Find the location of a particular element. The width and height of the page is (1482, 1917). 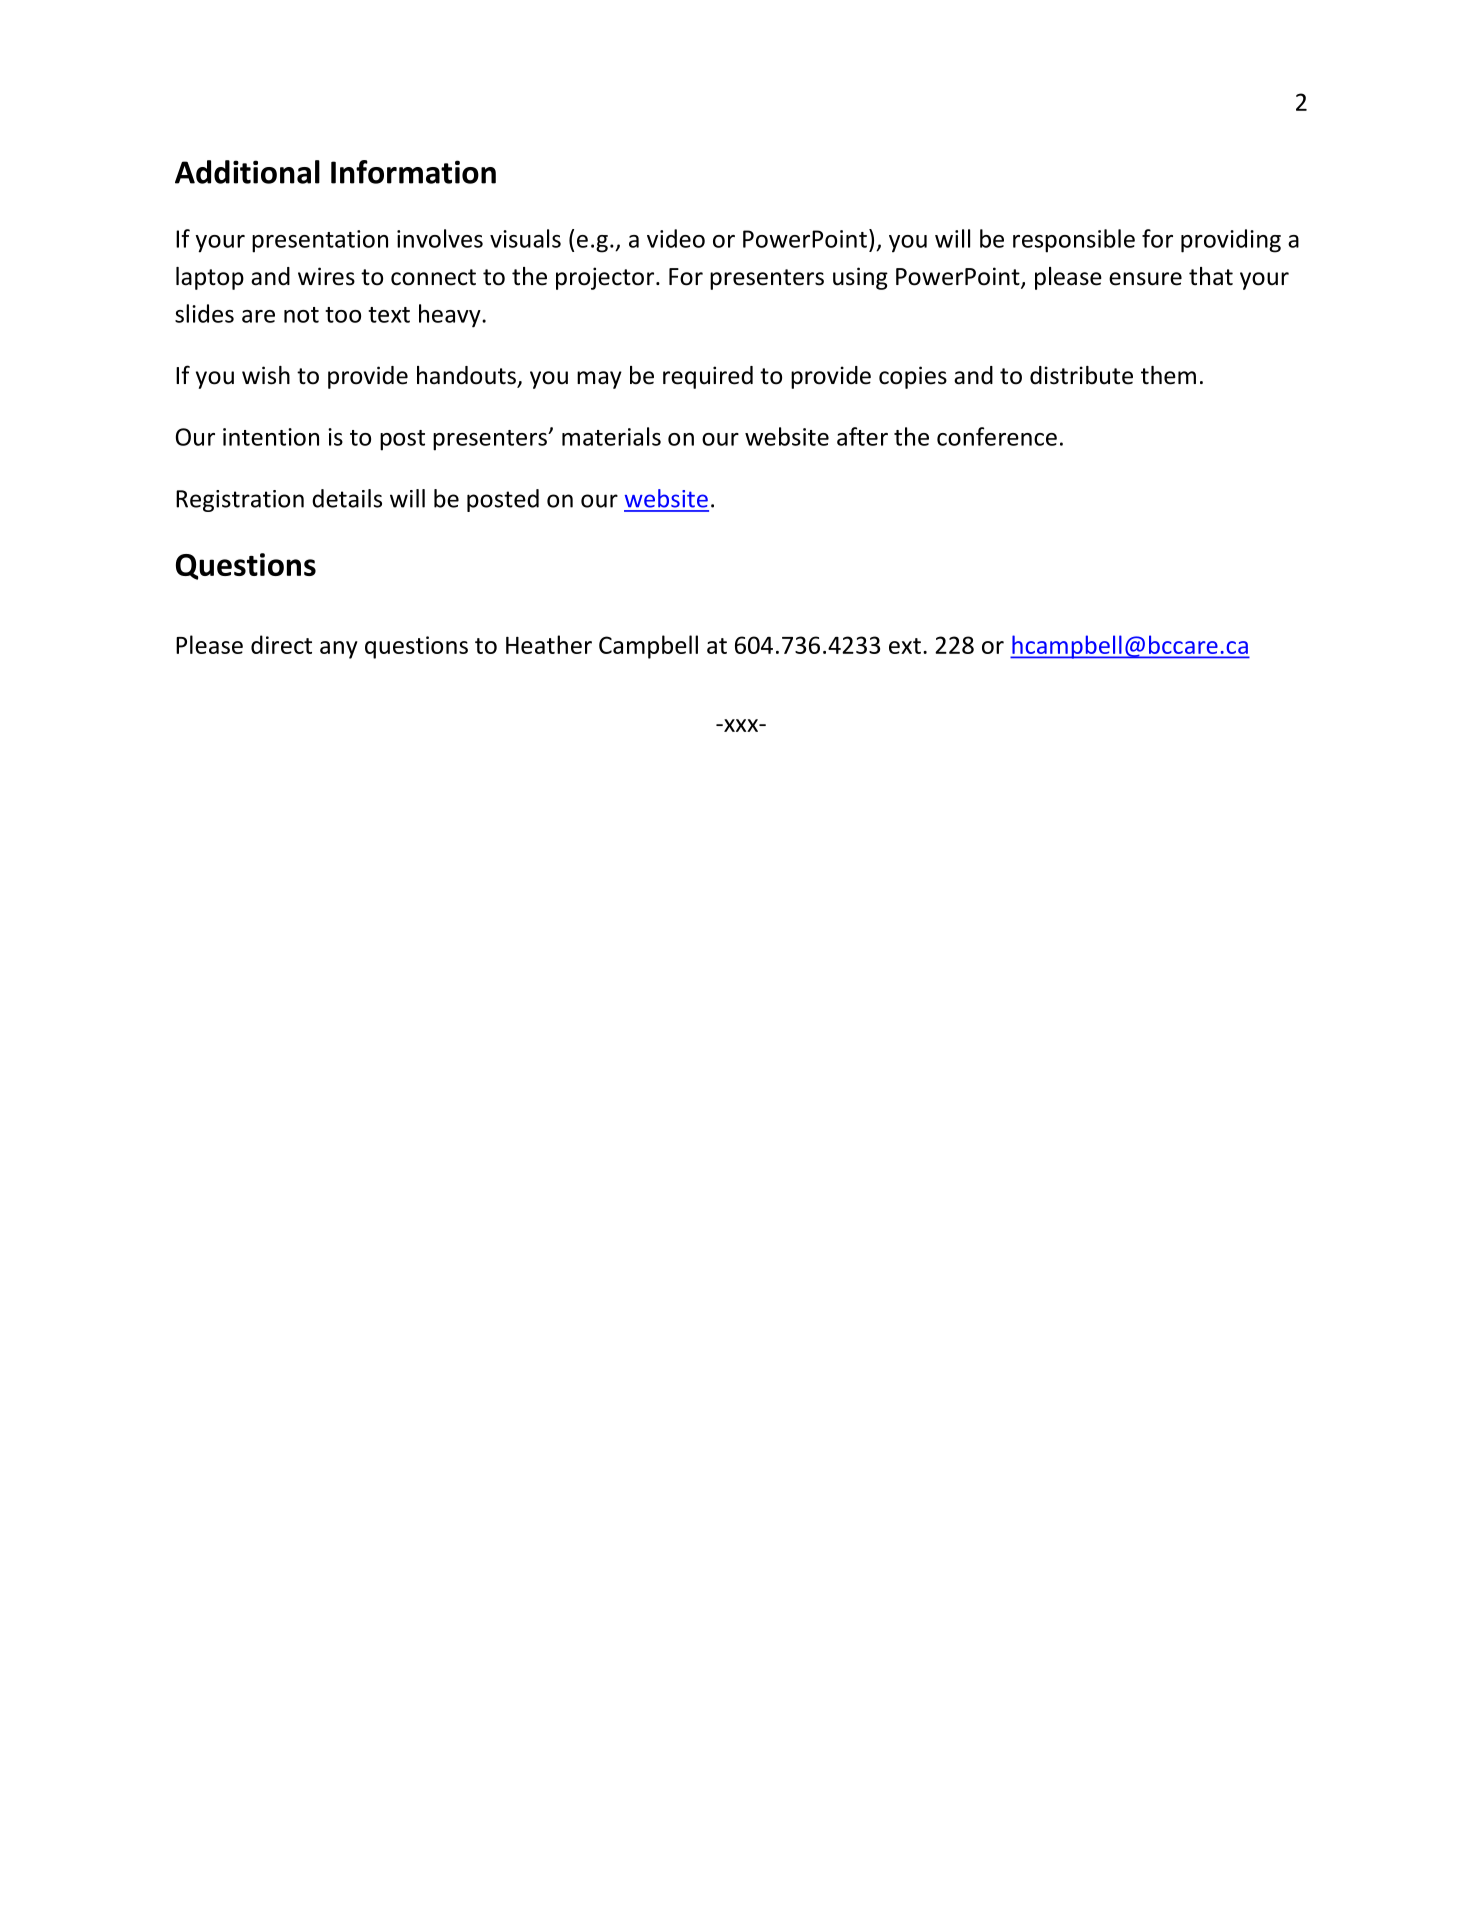

video is located at coordinates (676, 238).
